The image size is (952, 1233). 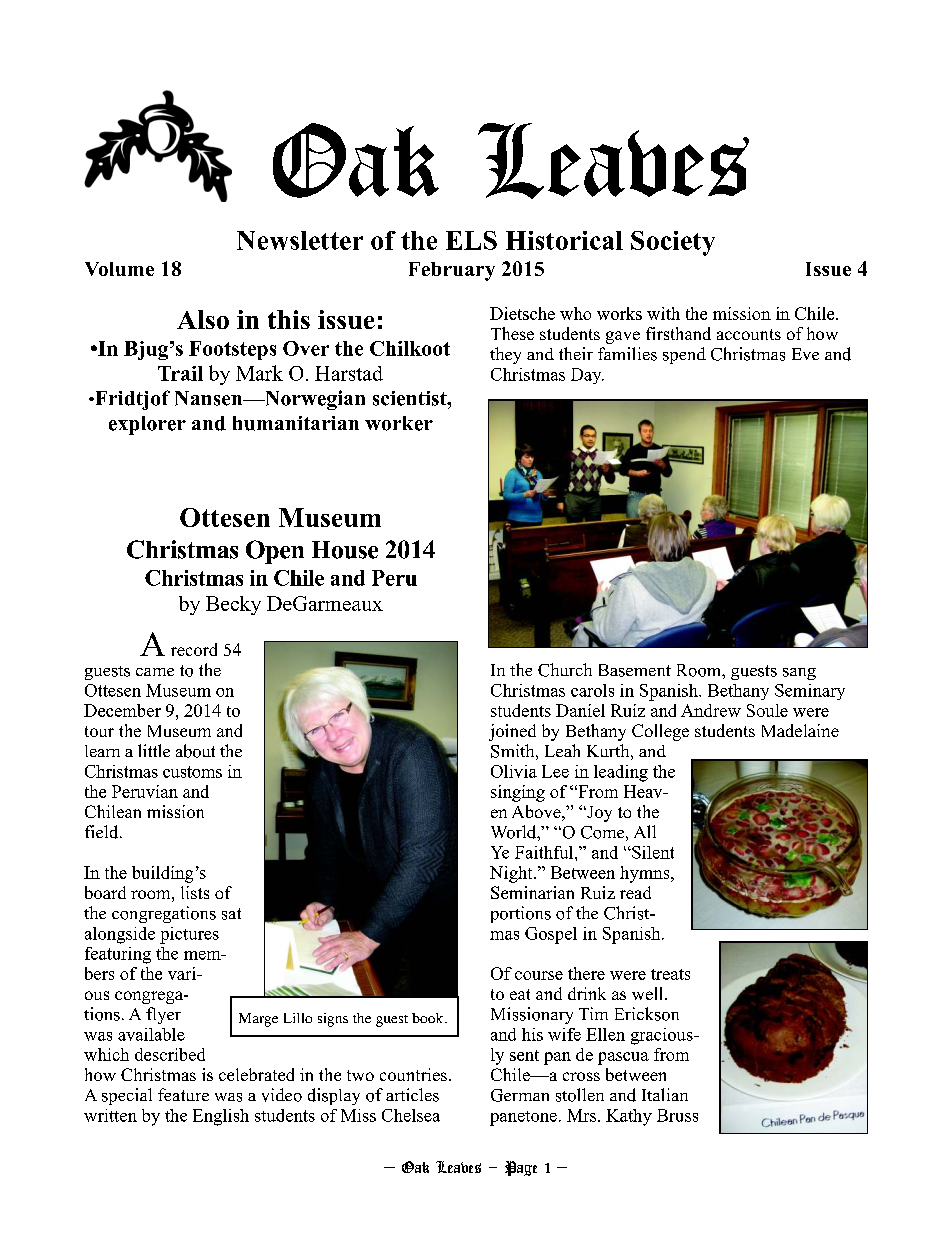 What do you see at coordinates (119, 269) in the image?
I see `Volume` at bounding box center [119, 269].
